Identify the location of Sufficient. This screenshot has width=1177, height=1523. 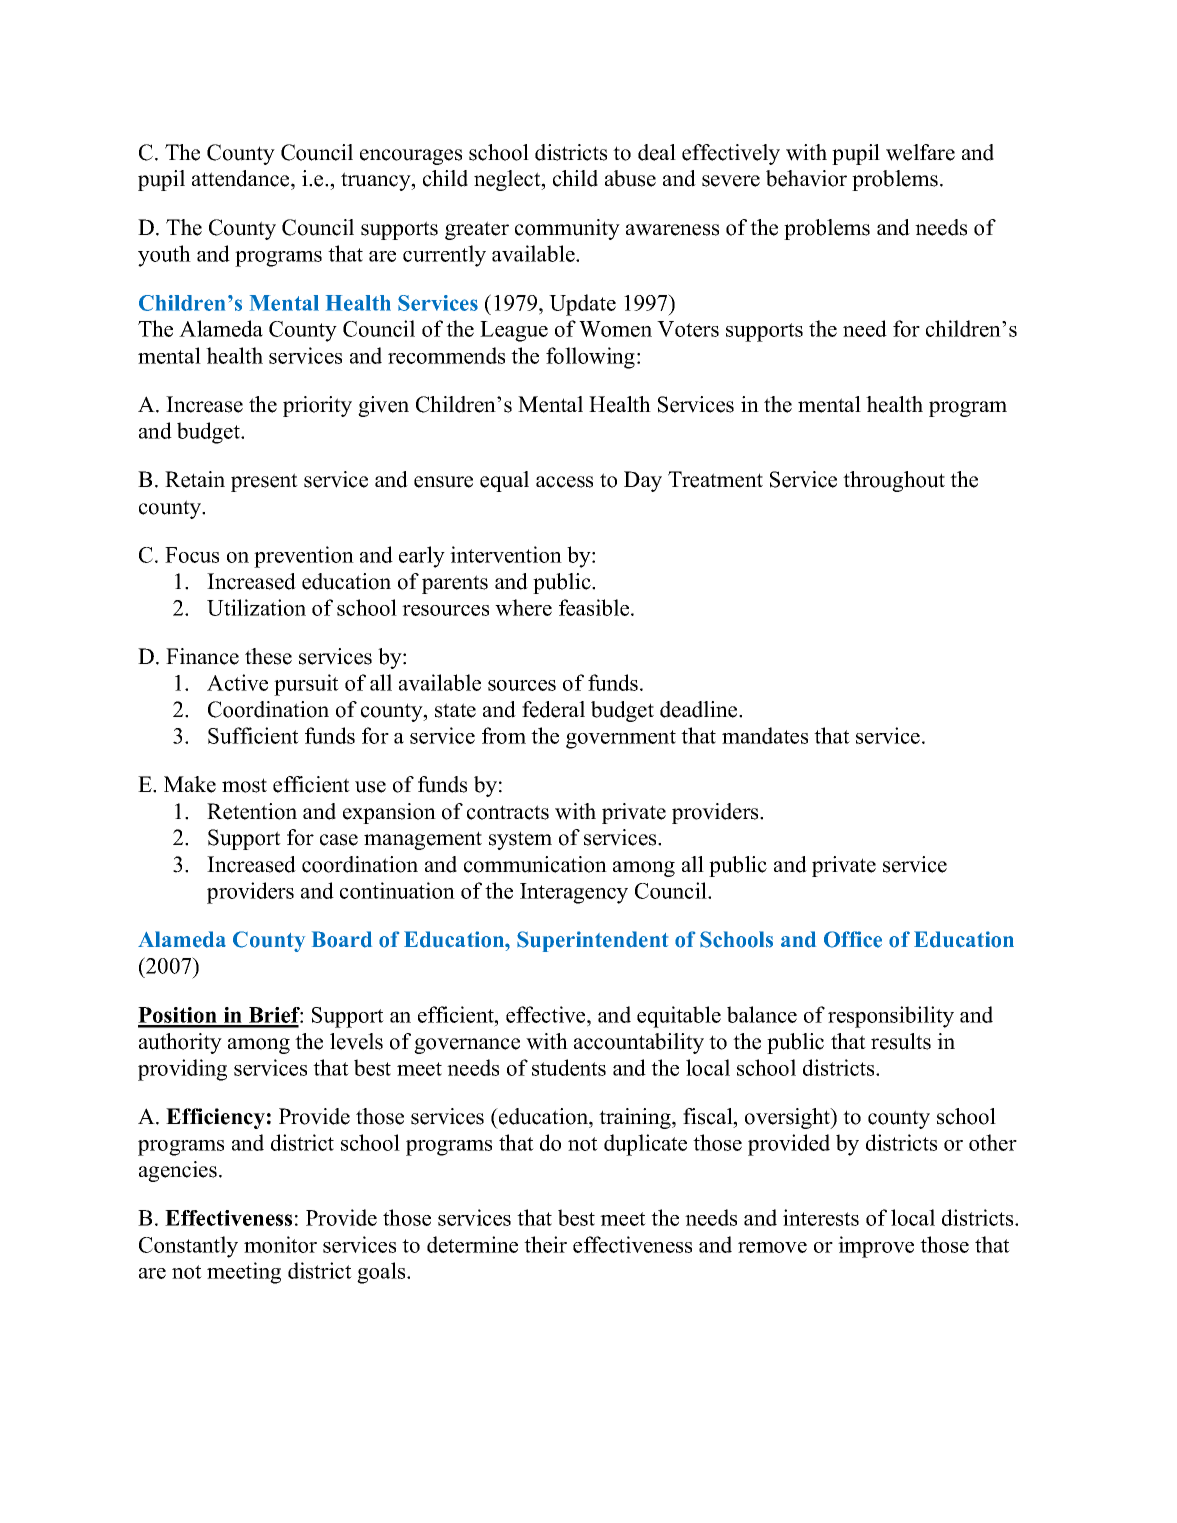
(253, 735).
